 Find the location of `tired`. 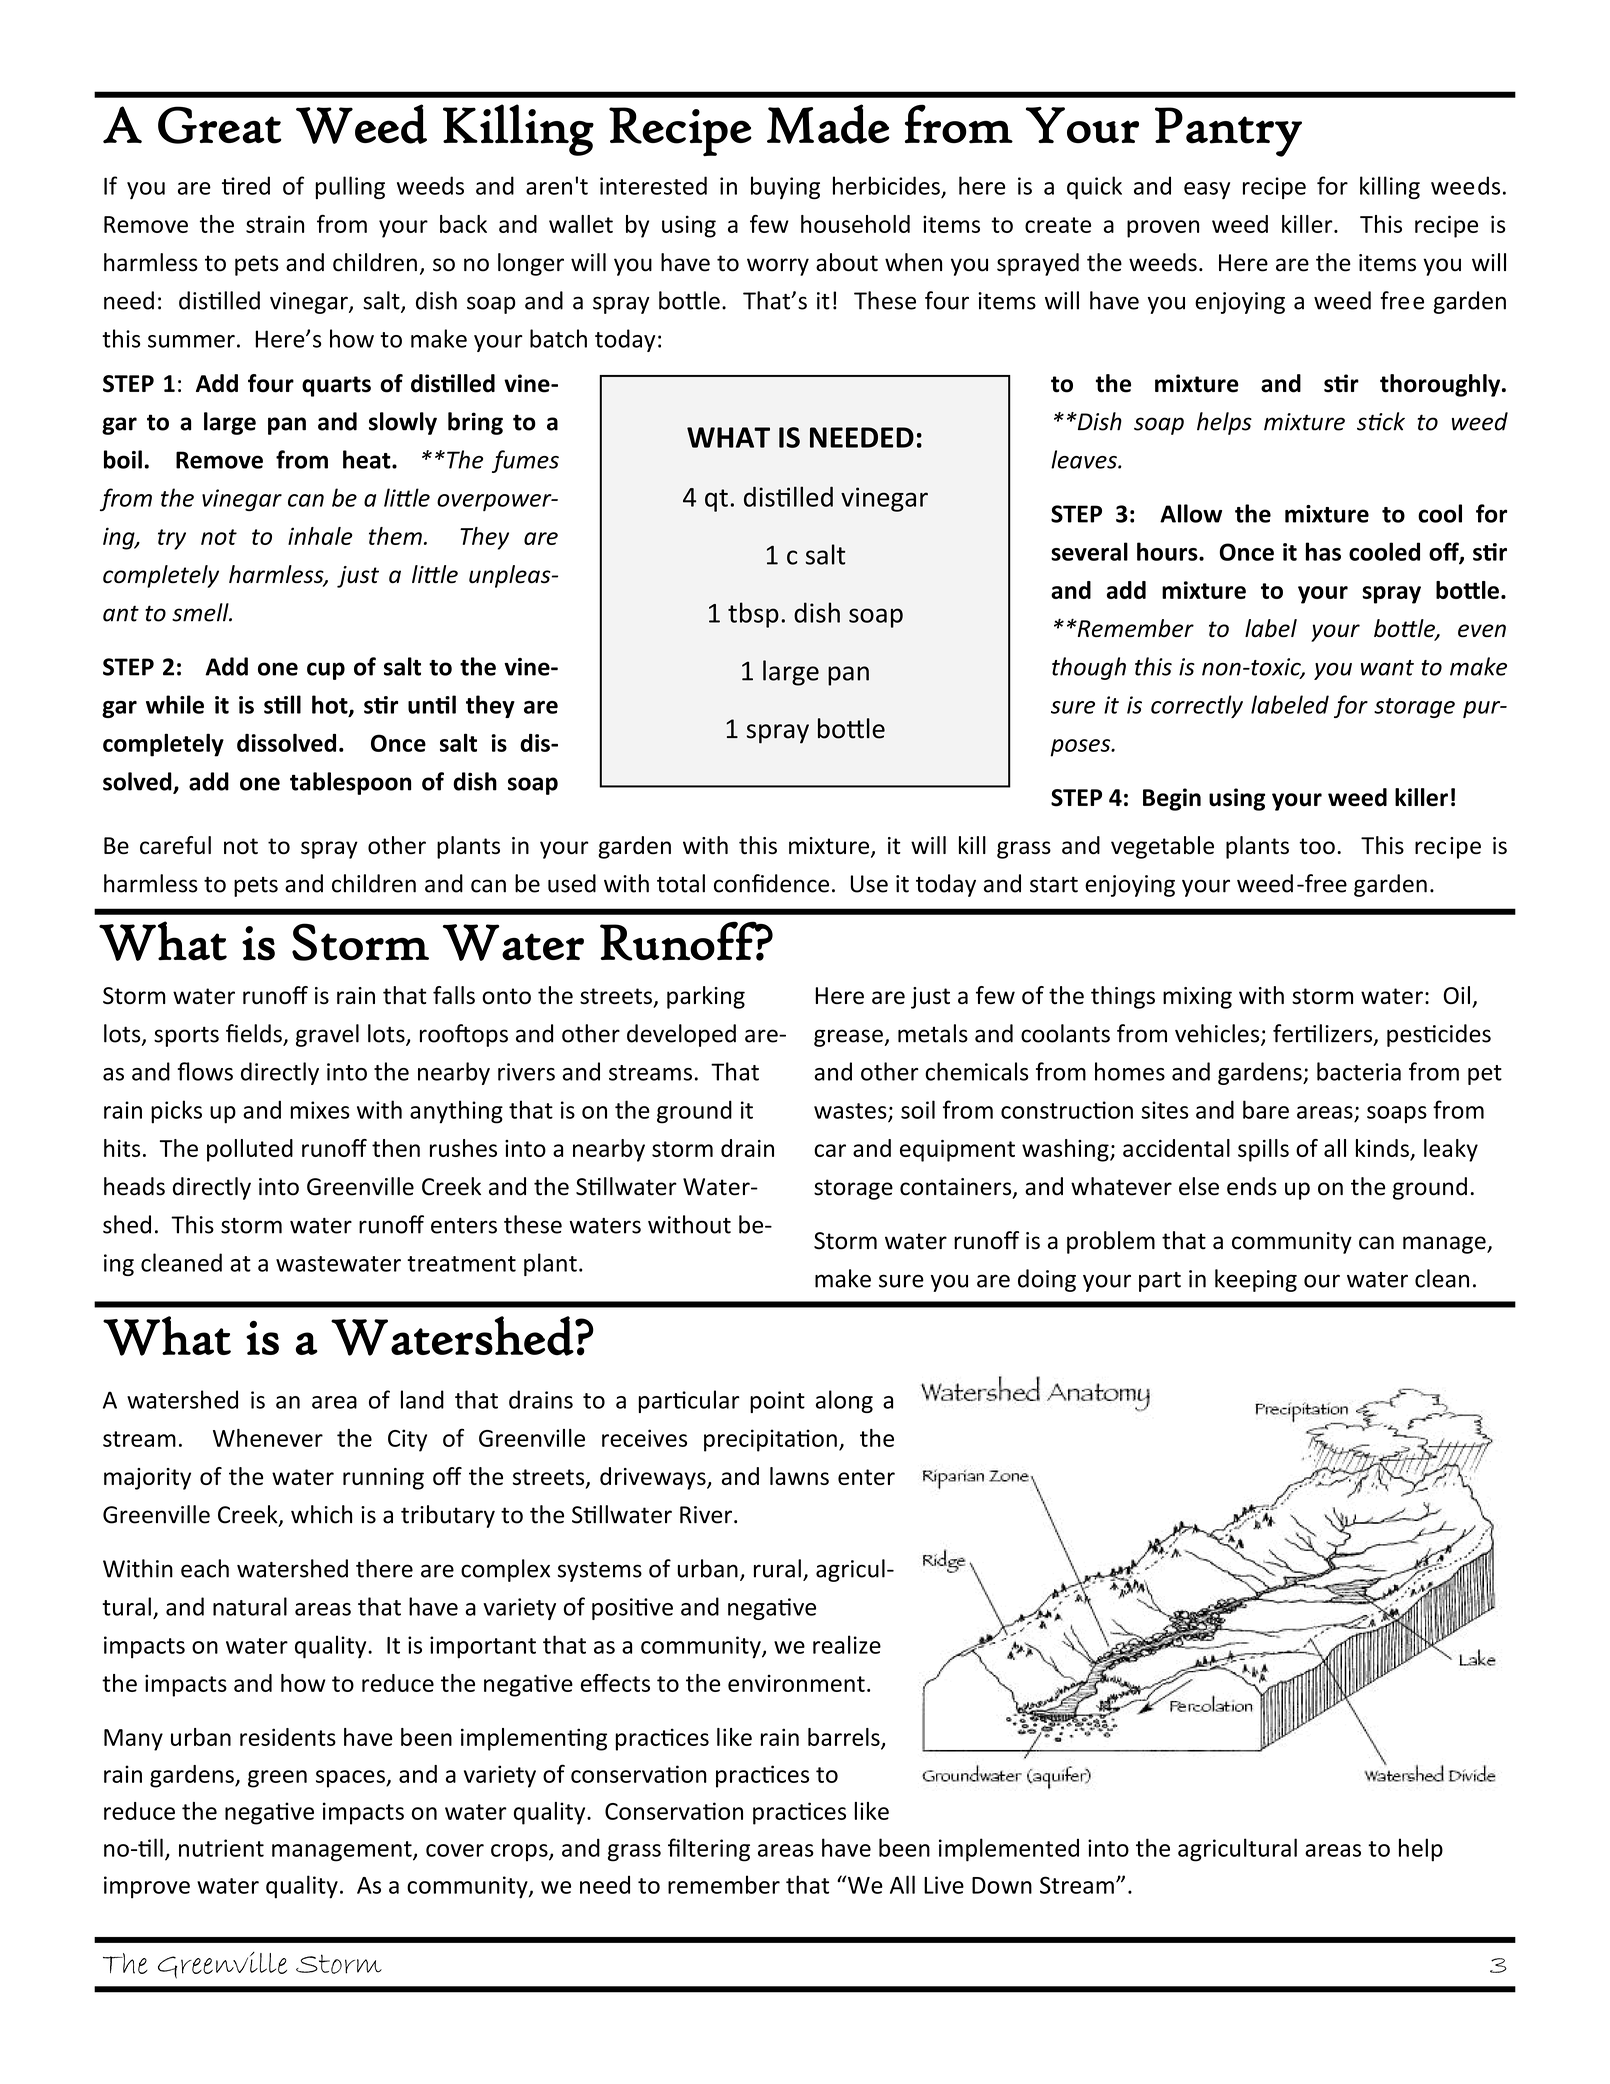

tired is located at coordinates (246, 185).
